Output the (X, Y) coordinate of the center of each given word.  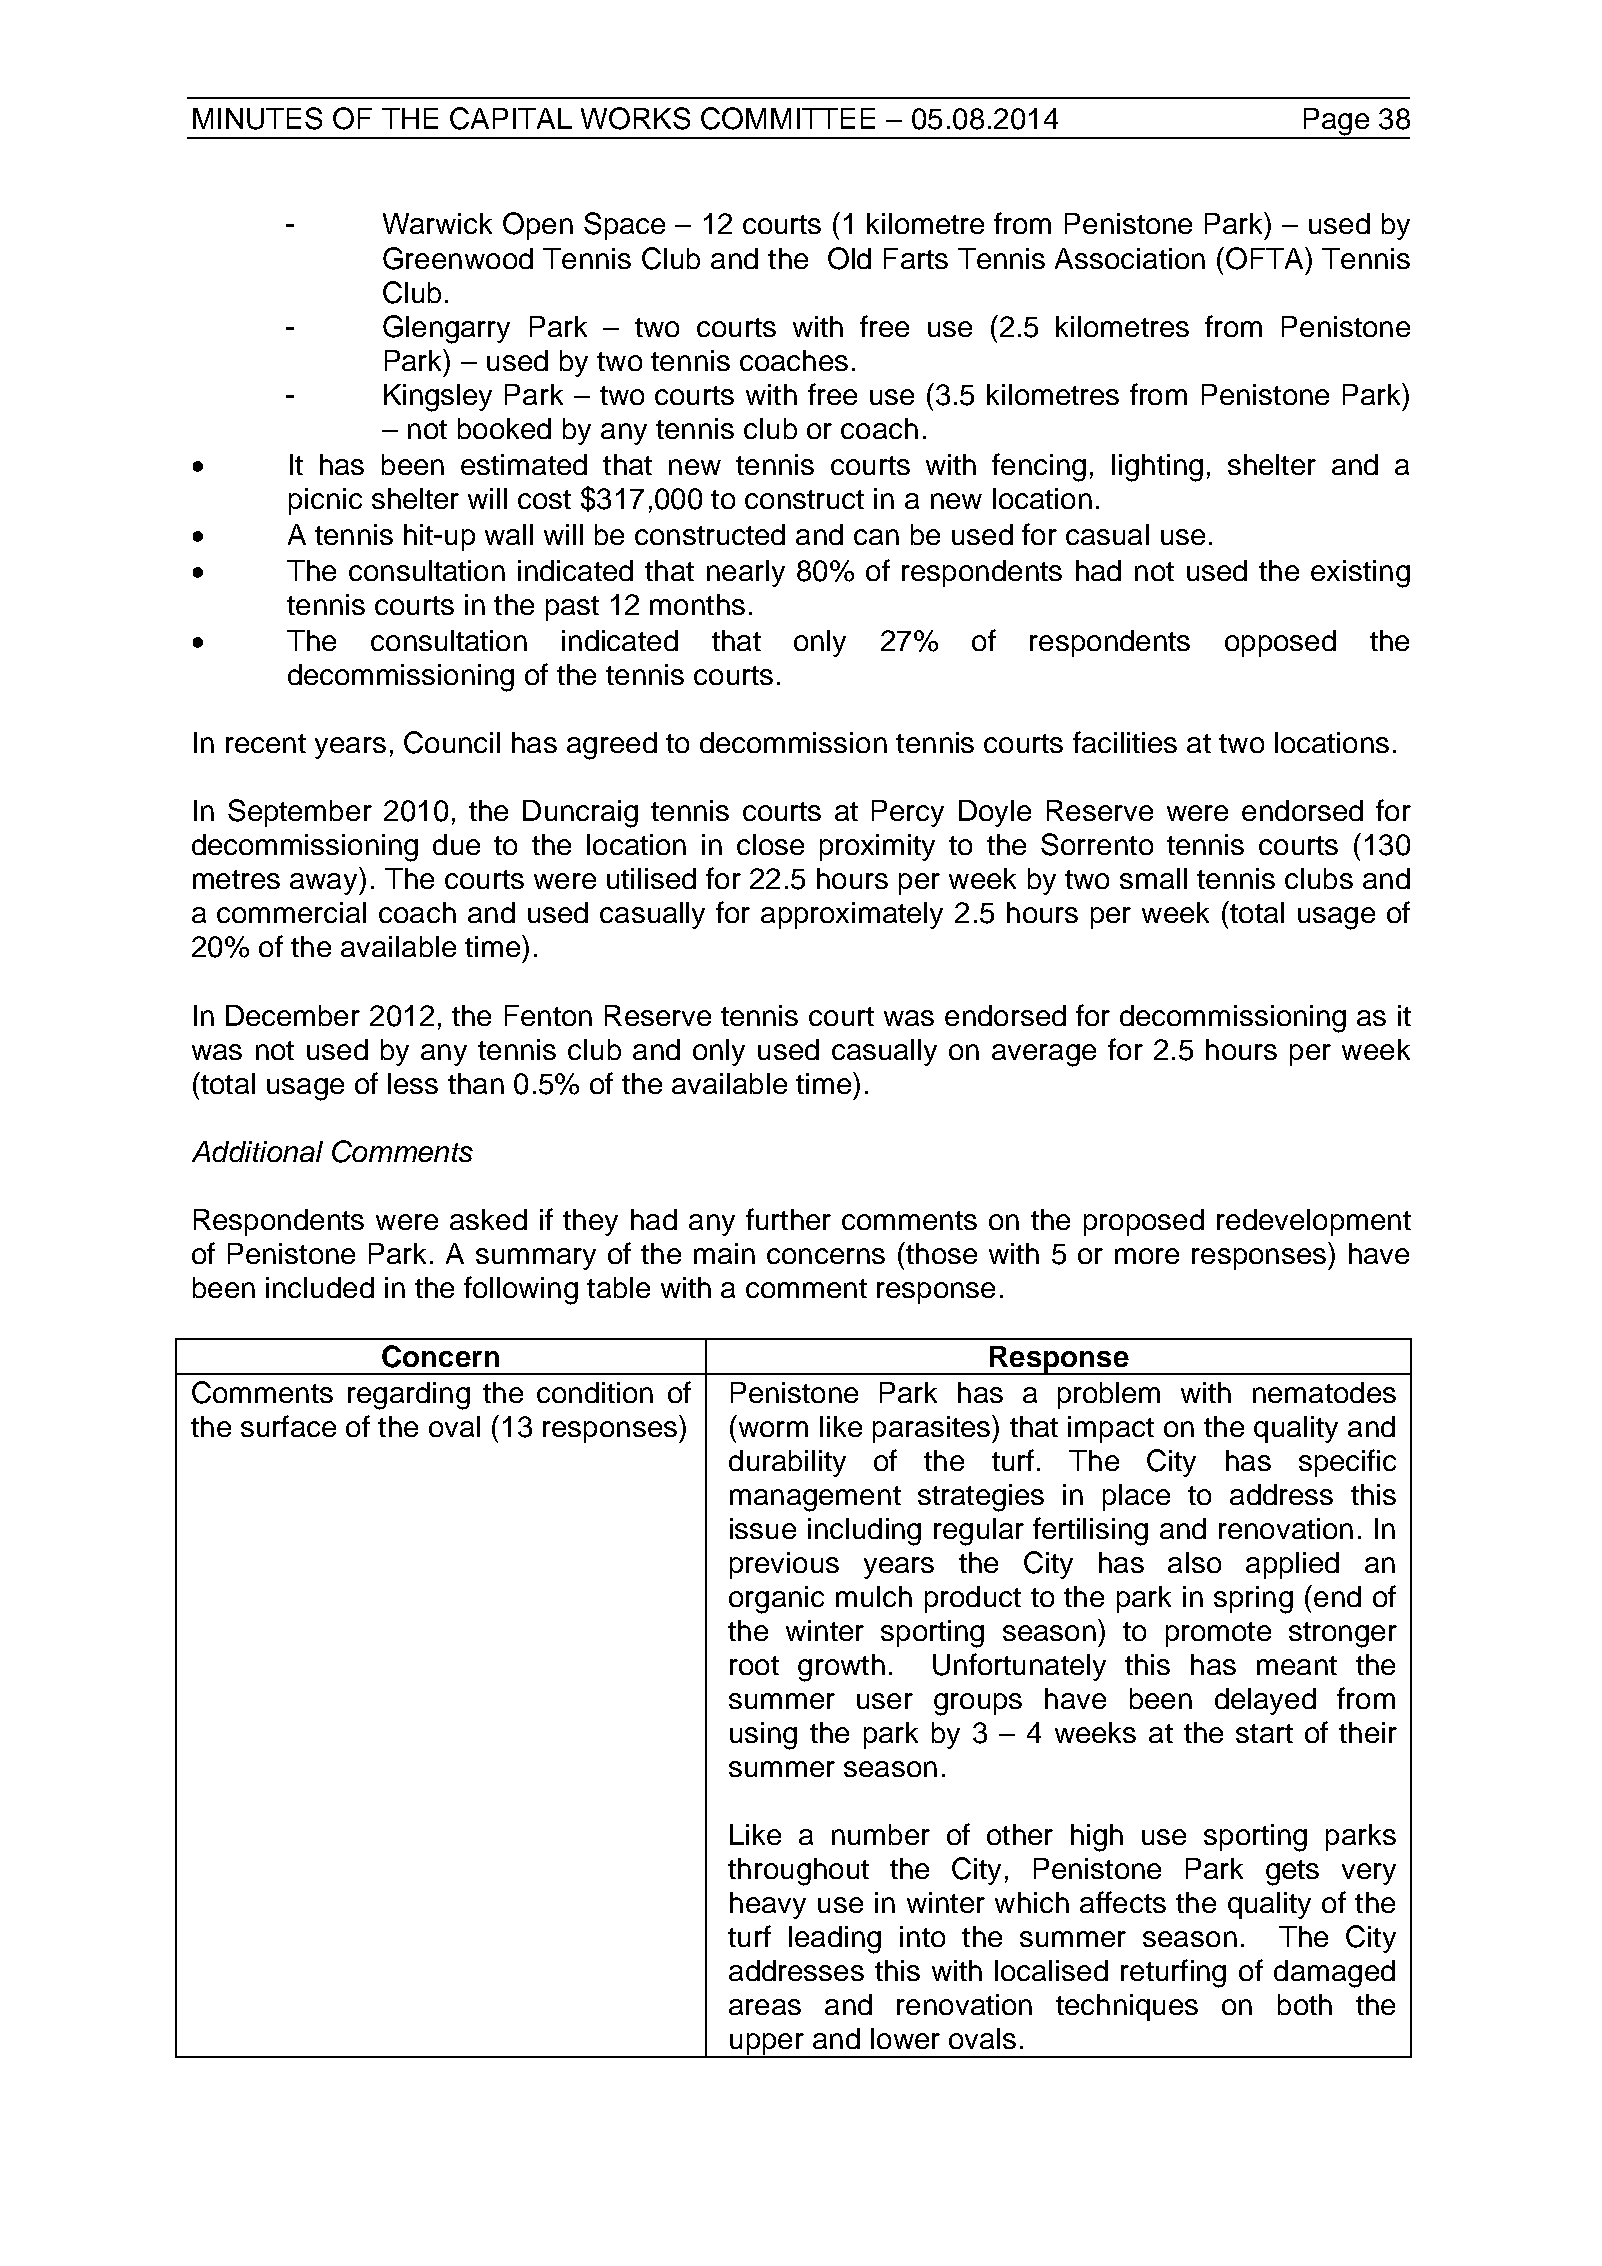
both (1305, 2004)
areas (765, 2007)
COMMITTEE (788, 118)
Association (1130, 258)
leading (835, 1940)
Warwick (437, 223)
